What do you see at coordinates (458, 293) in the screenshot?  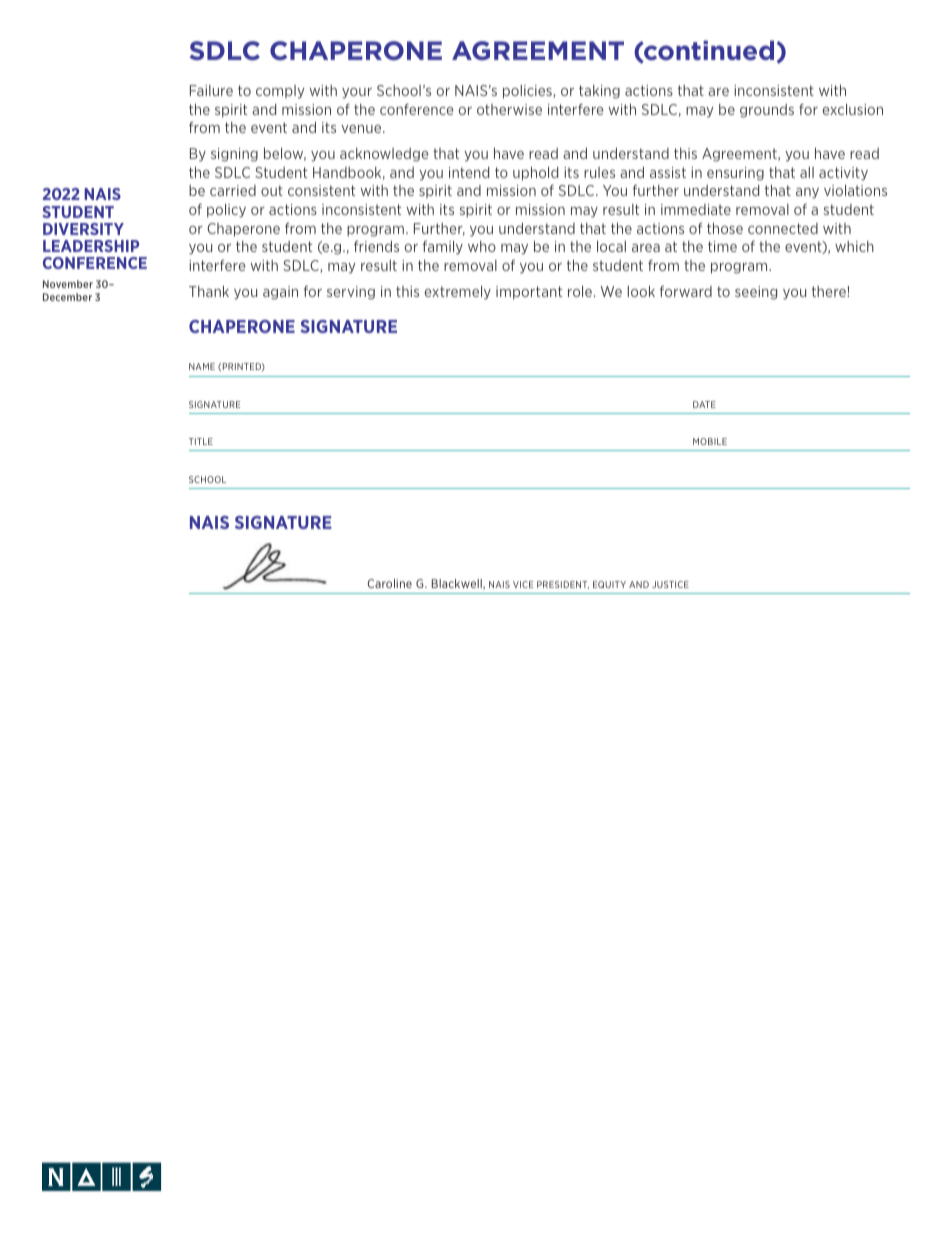 I see `extremely` at bounding box center [458, 293].
